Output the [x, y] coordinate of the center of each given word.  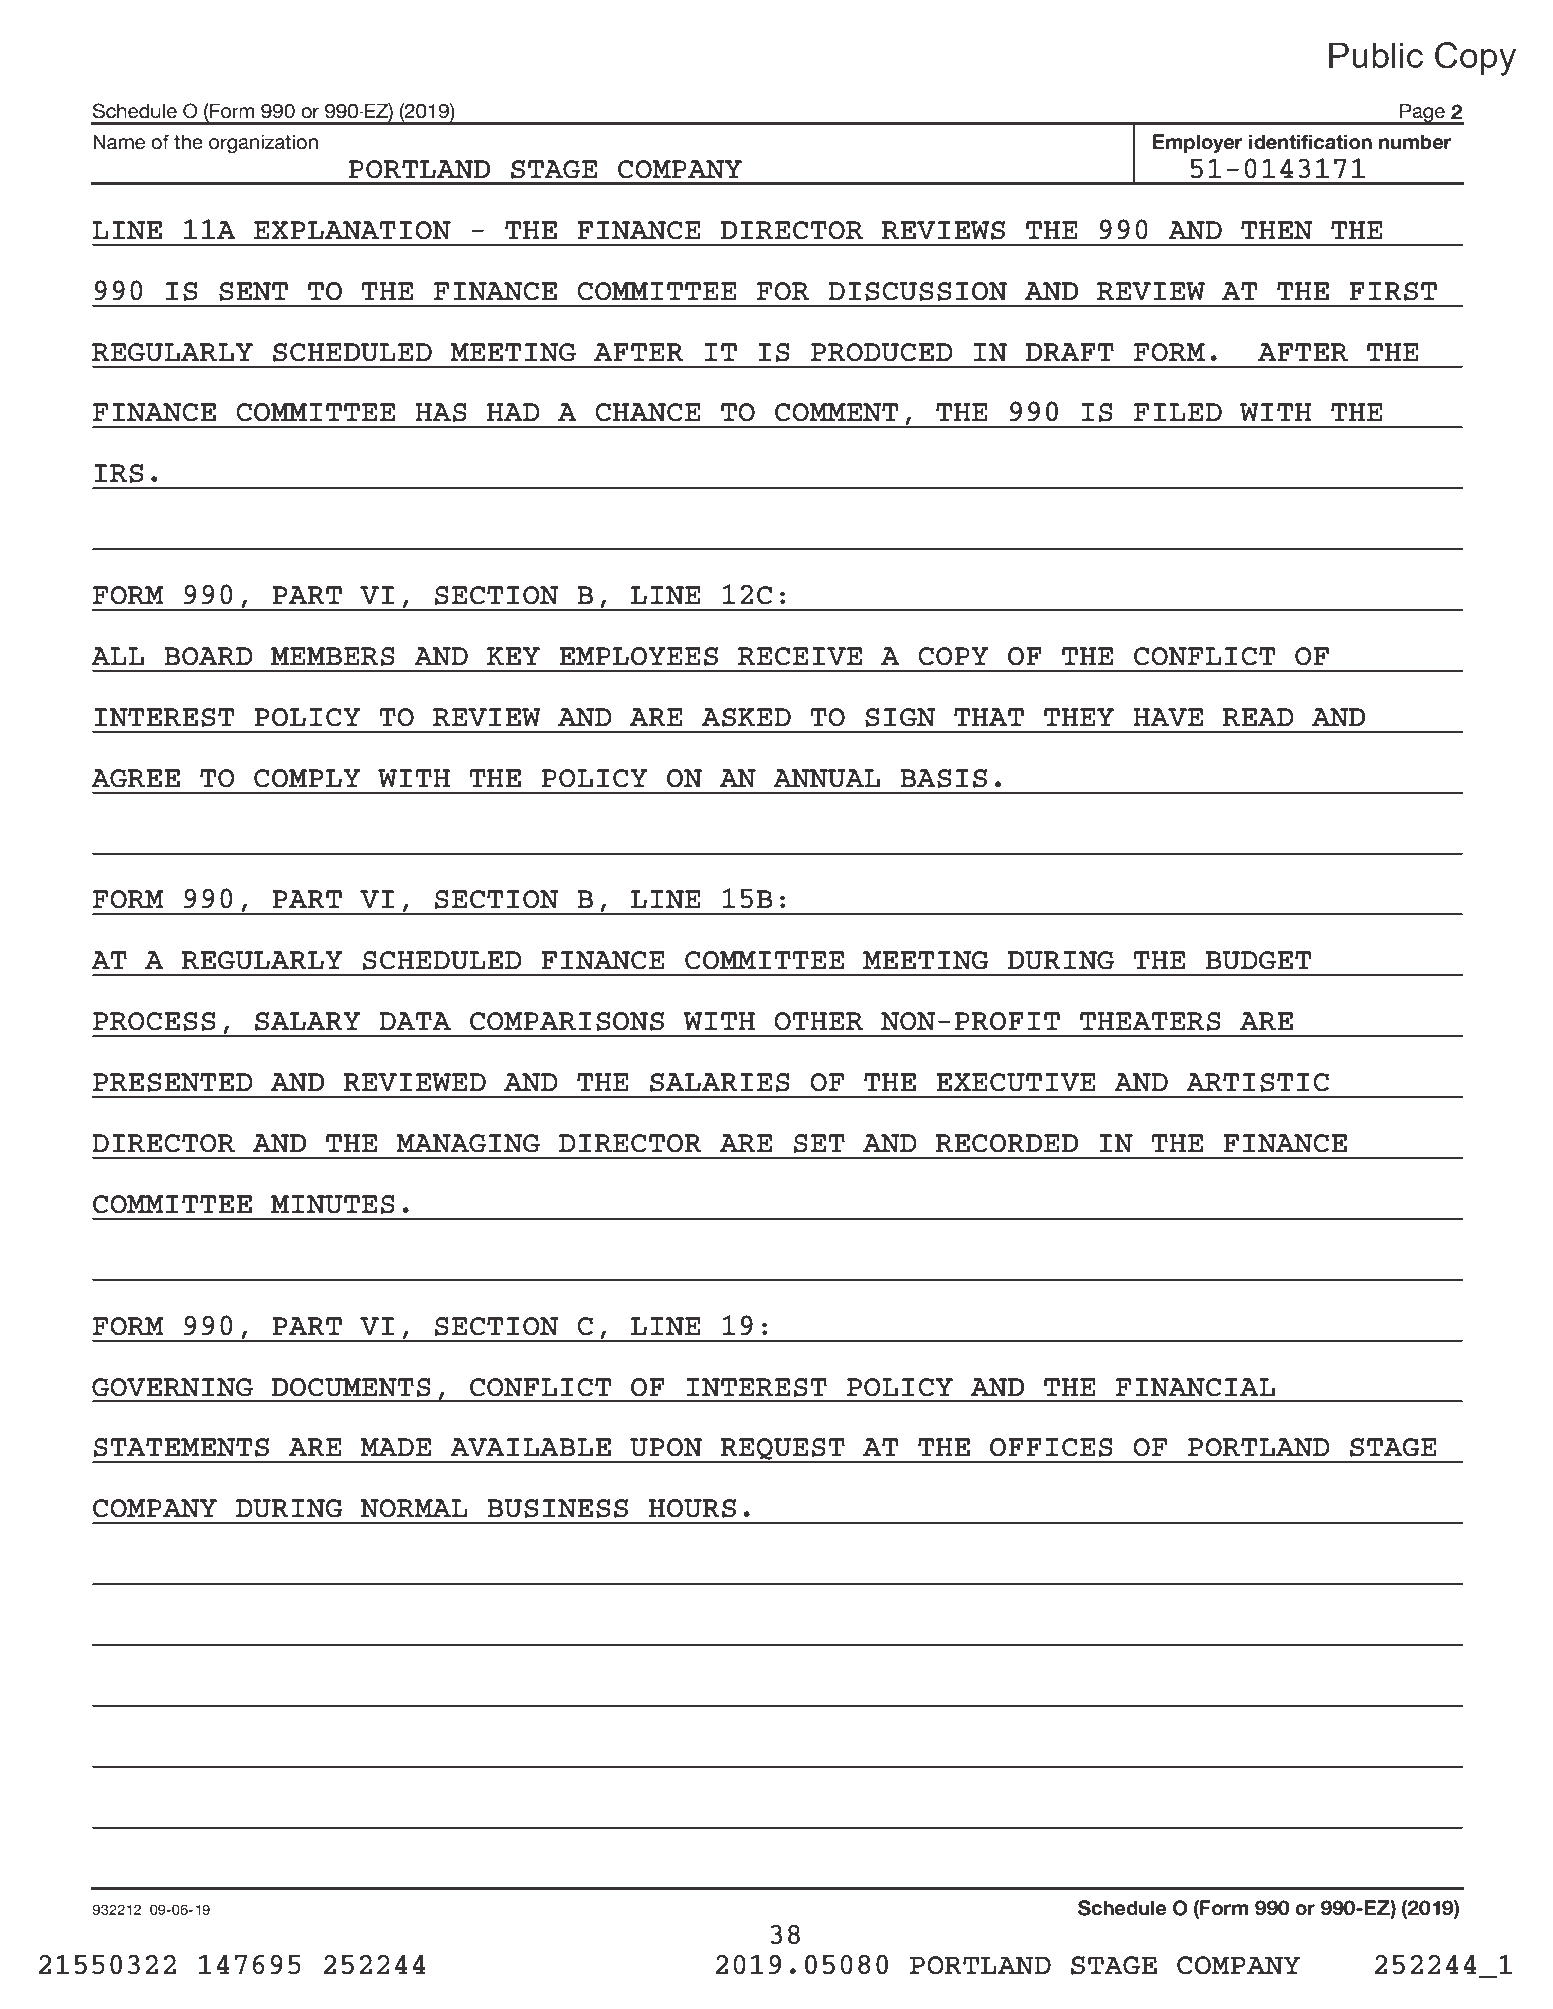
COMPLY [307, 778]
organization [263, 144]
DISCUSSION [917, 291]
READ [1258, 717]
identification [1310, 142]
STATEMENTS [181, 1447]
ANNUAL [826, 778]
